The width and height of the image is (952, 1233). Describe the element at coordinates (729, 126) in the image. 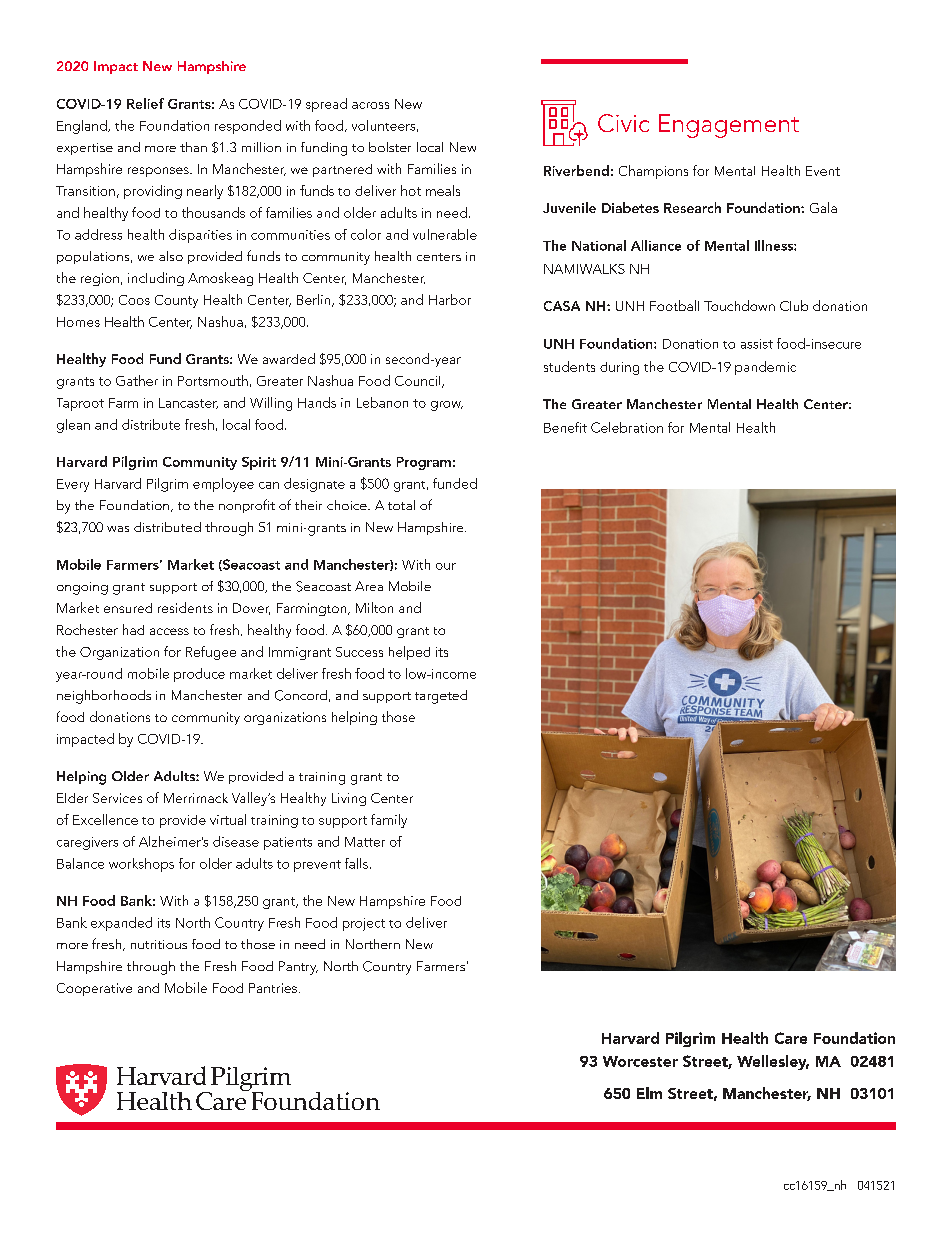

I see `Engagement` at that location.
